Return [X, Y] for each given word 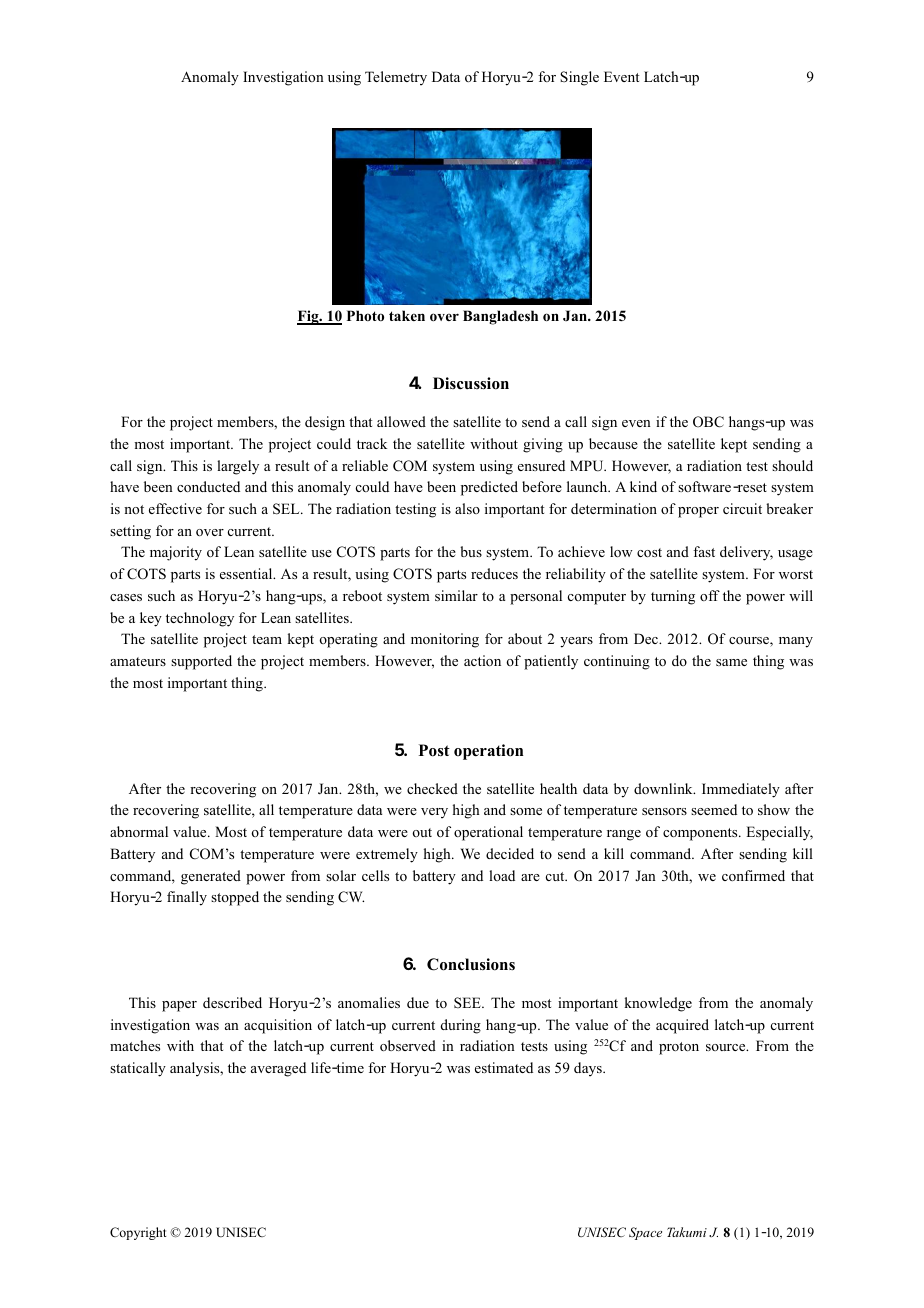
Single [579, 78]
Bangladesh [500, 317]
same [731, 662]
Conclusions [471, 964]
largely [238, 467]
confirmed [753, 875]
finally [187, 898]
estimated [504, 1067]
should [792, 465]
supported [201, 662]
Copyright [138, 1233]
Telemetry [396, 78]
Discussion [471, 383]
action [482, 660]
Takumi [687, 1232]
